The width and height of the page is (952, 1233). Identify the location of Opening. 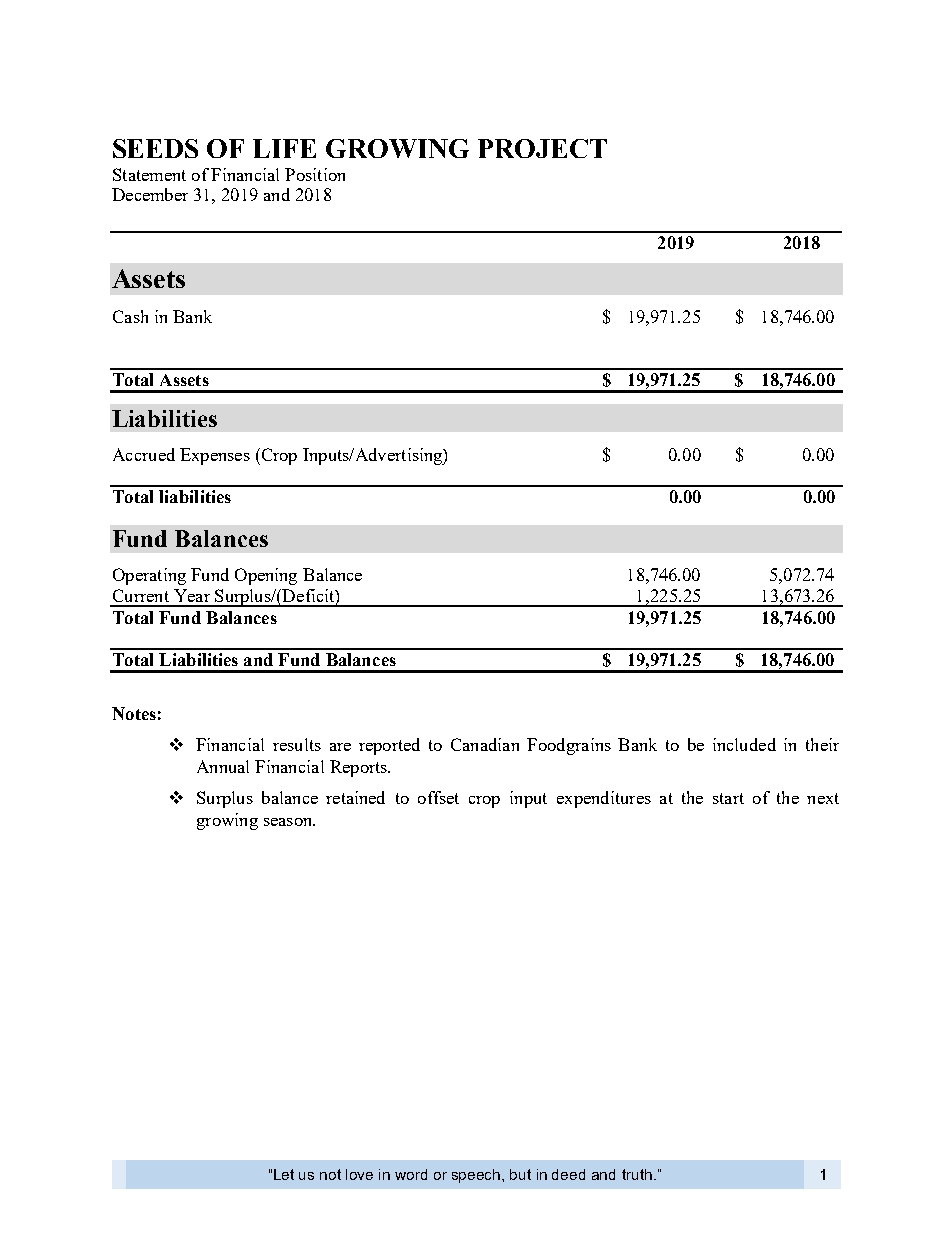
(266, 576).
